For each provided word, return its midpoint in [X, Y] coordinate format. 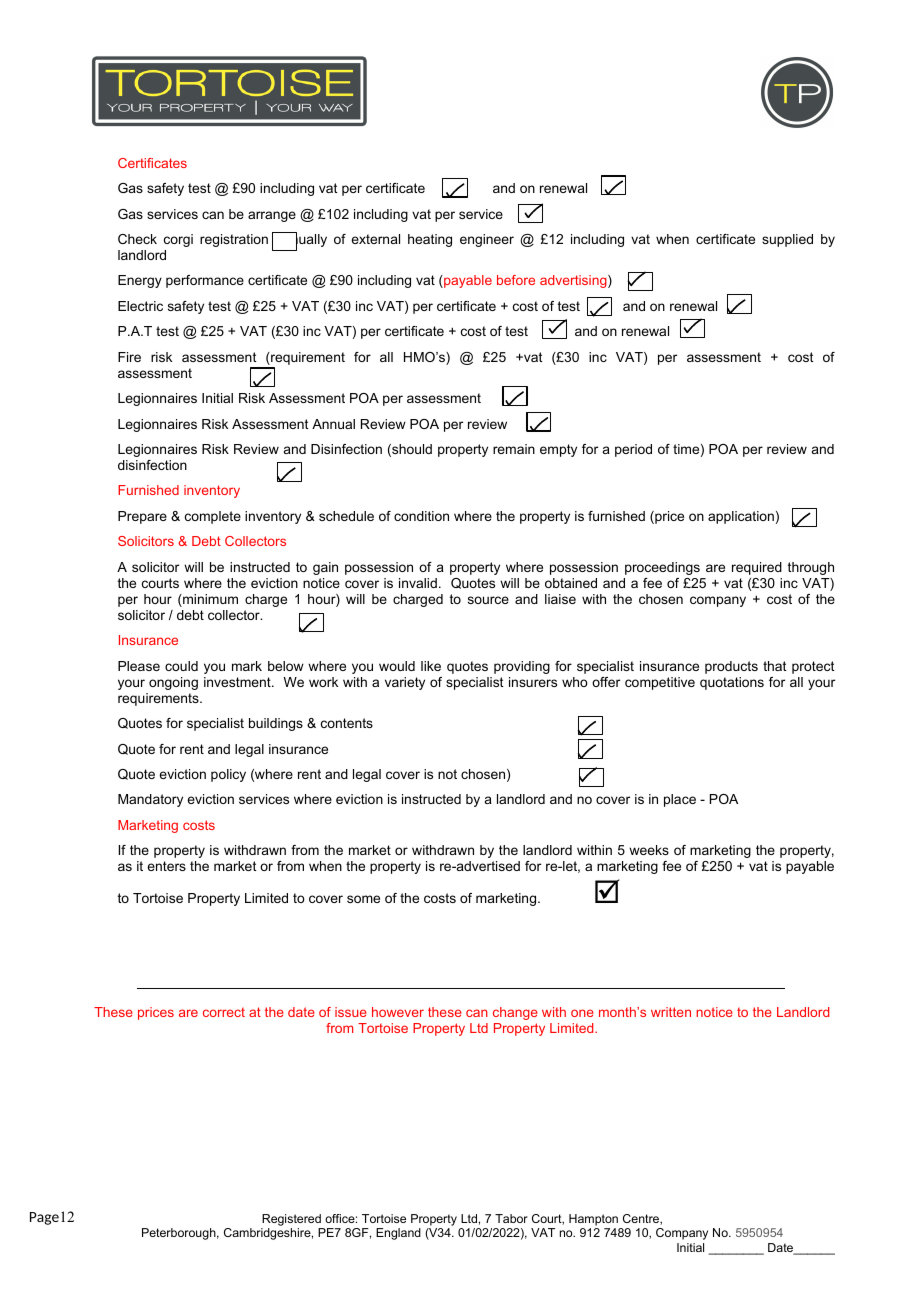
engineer [487, 240]
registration [234, 240]
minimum [209, 600]
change [515, 1013]
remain [514, 449]
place [680, 800]
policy [228, 775]
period [633, 450]
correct [224, 1012]
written [671, 1012]
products [731, 667]
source [488, 600]
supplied [787, 240]
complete [213, 517]
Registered [292, 1221]
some [363, 899]
